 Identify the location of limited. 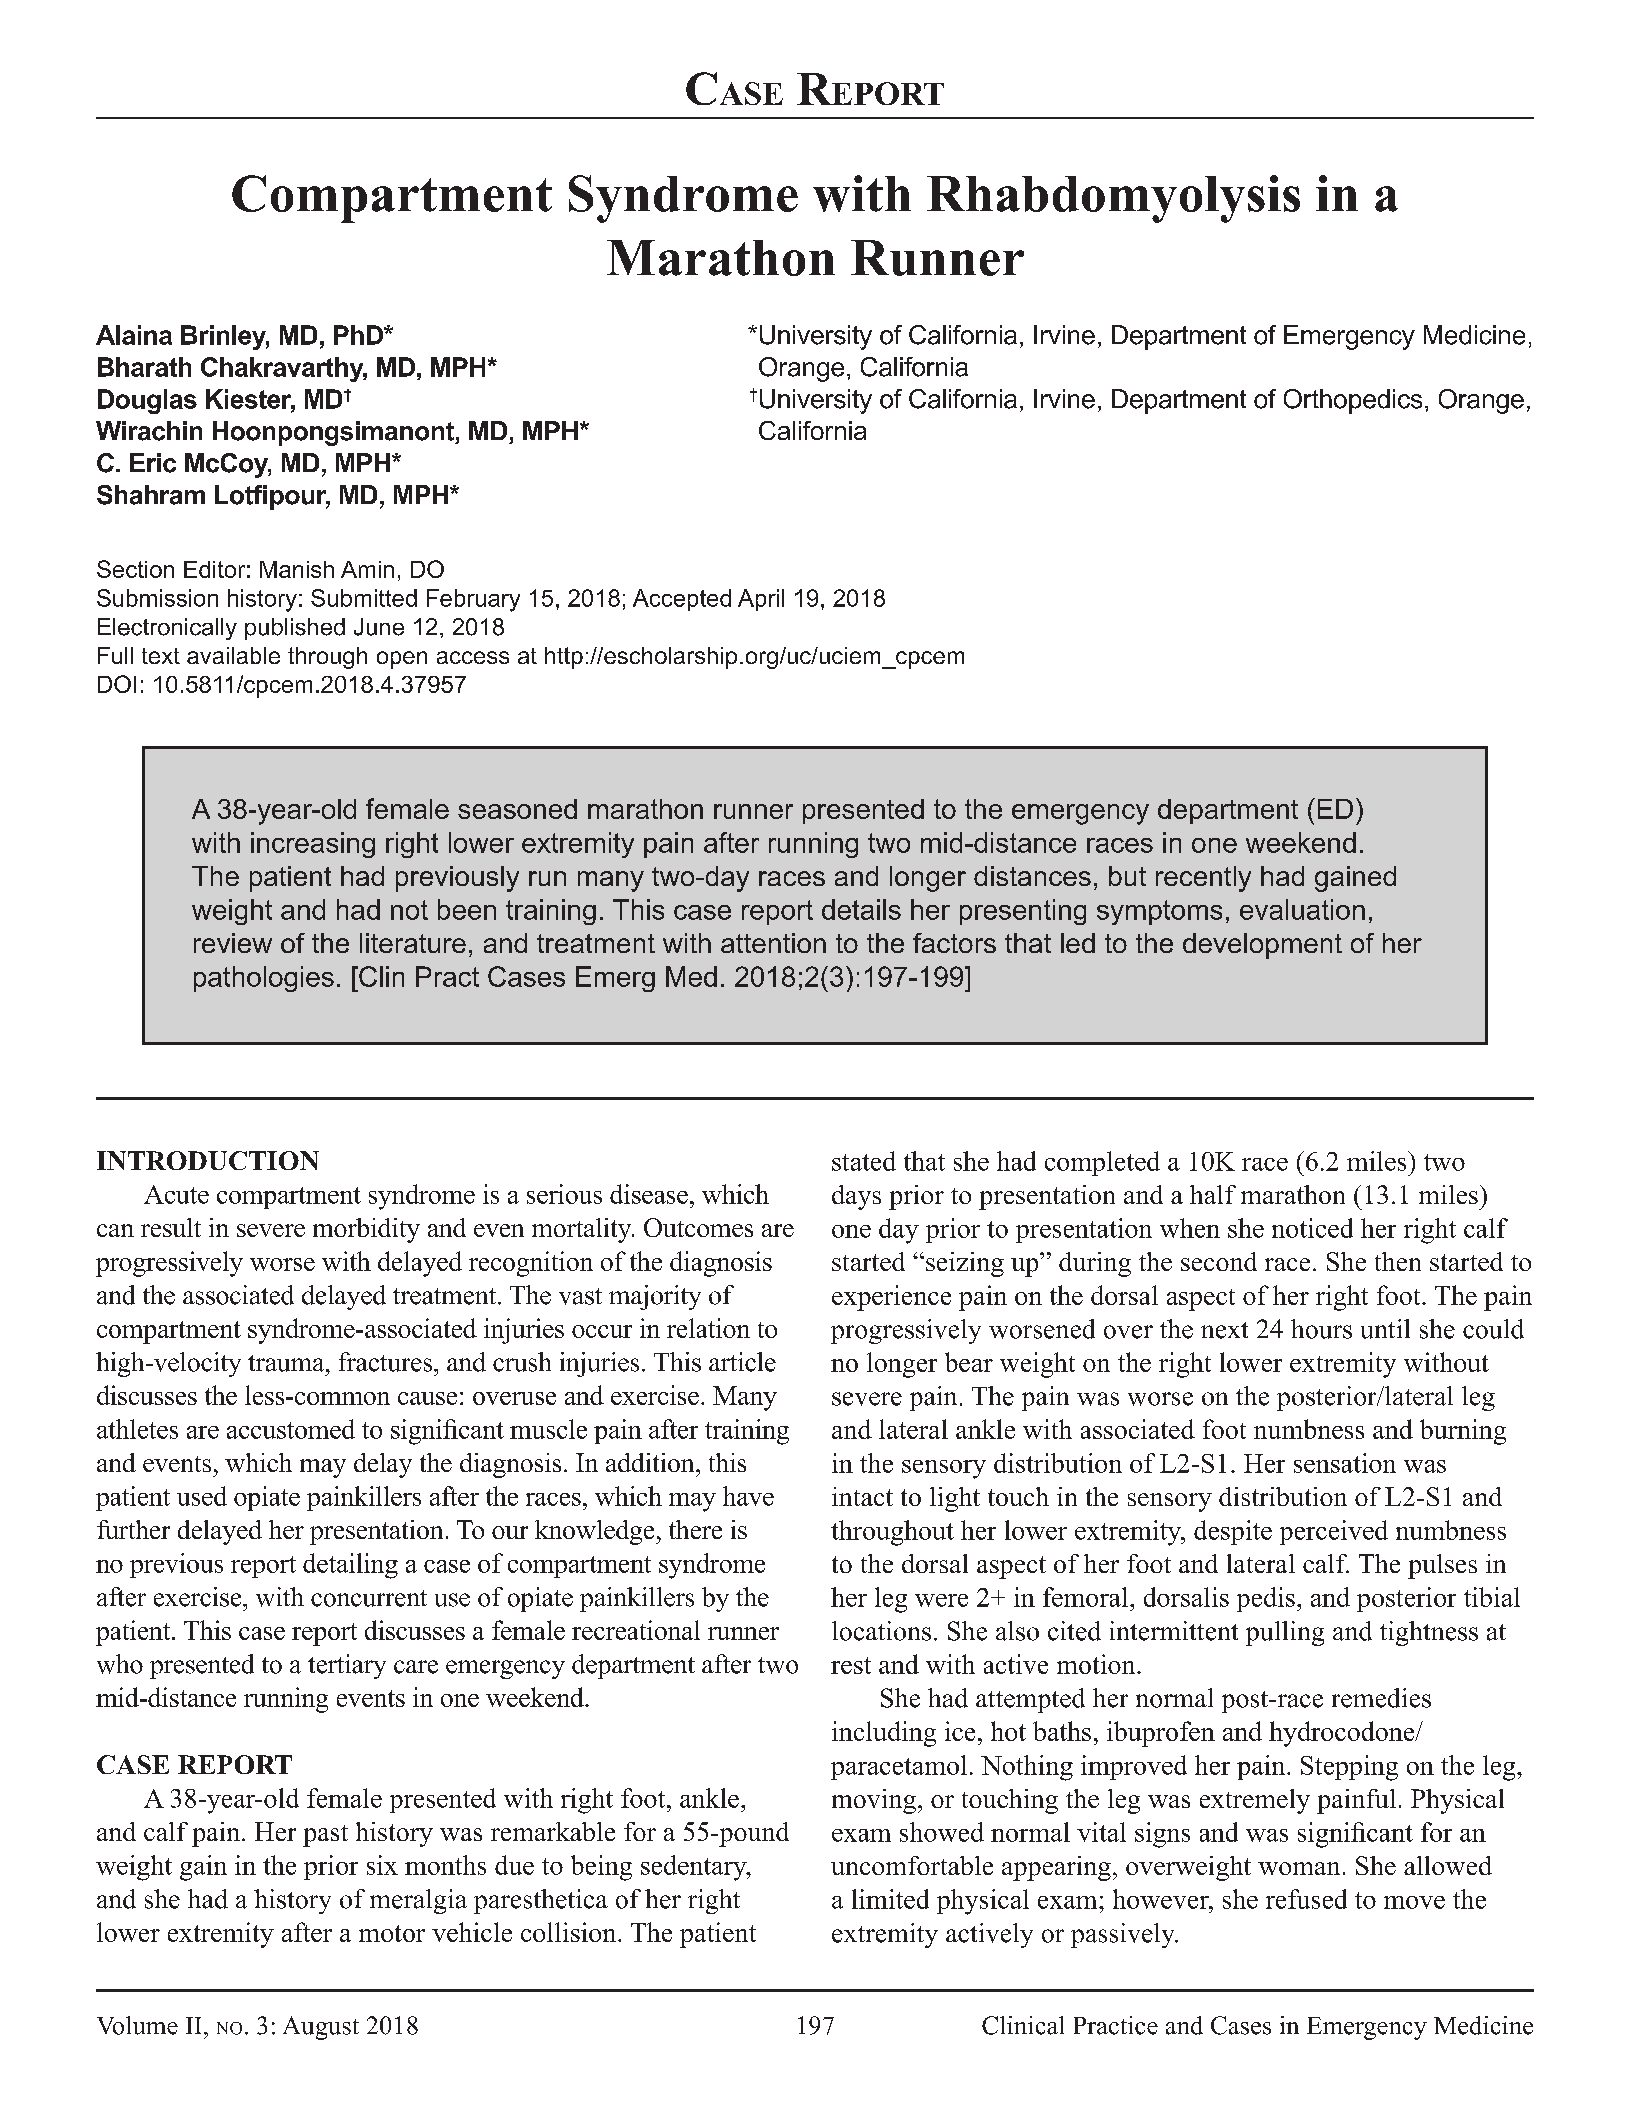
(890, 1899).
